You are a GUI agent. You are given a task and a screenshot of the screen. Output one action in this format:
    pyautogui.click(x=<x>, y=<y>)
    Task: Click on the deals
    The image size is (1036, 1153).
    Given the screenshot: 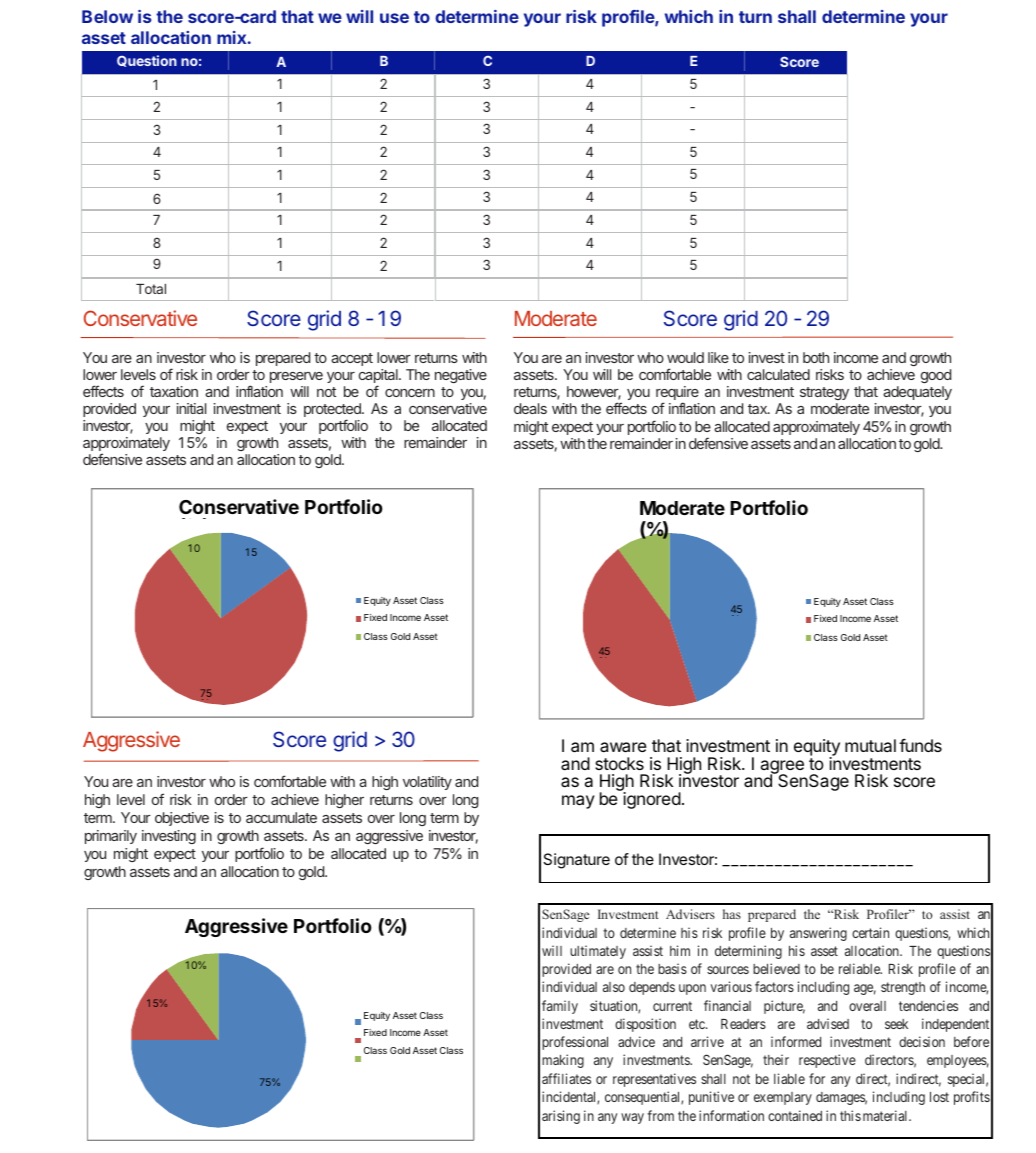 What is the action you would take?
    pyautogui.click(x=530, y=408)
